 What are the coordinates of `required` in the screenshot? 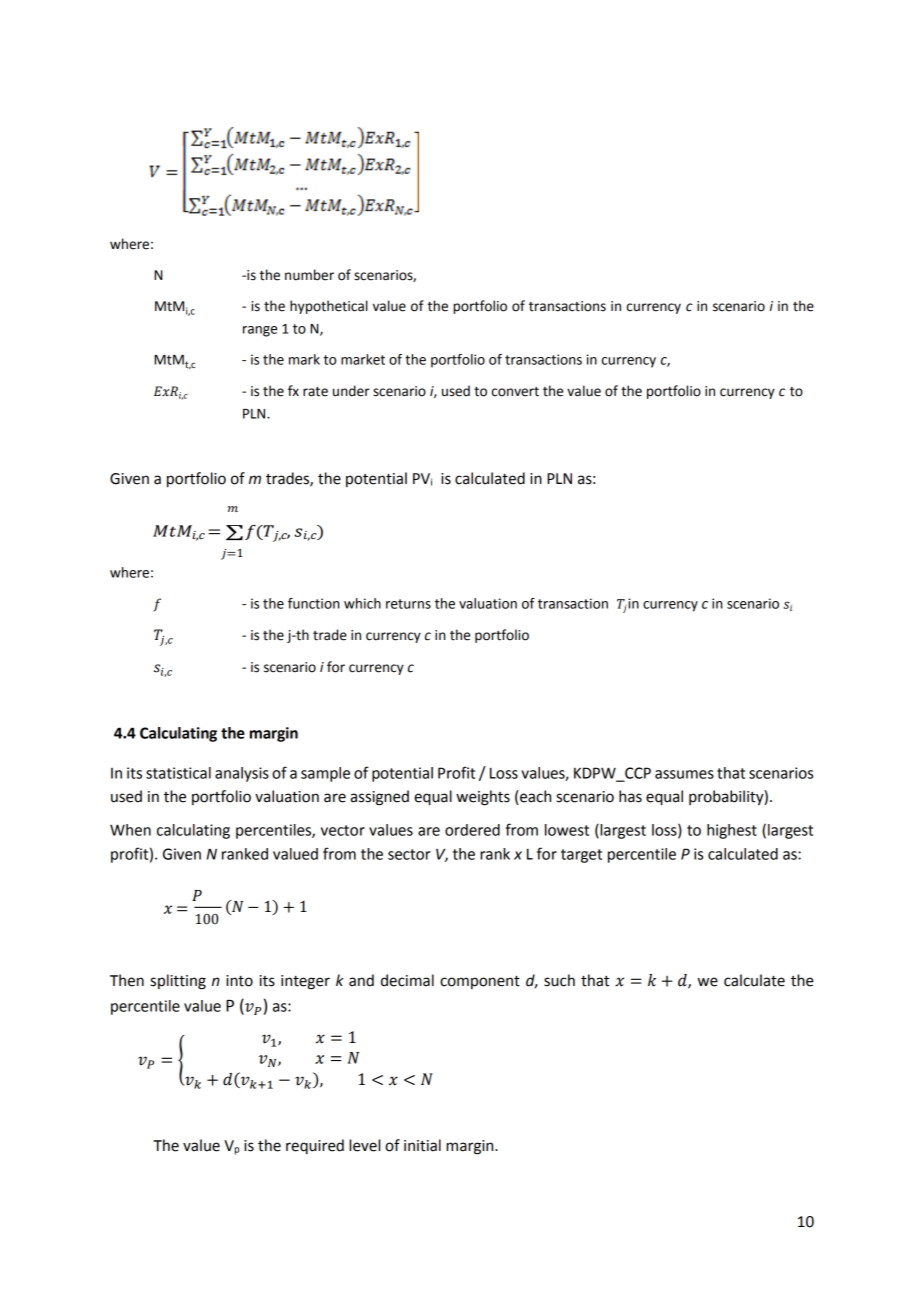 It's located at (315, 1147).
